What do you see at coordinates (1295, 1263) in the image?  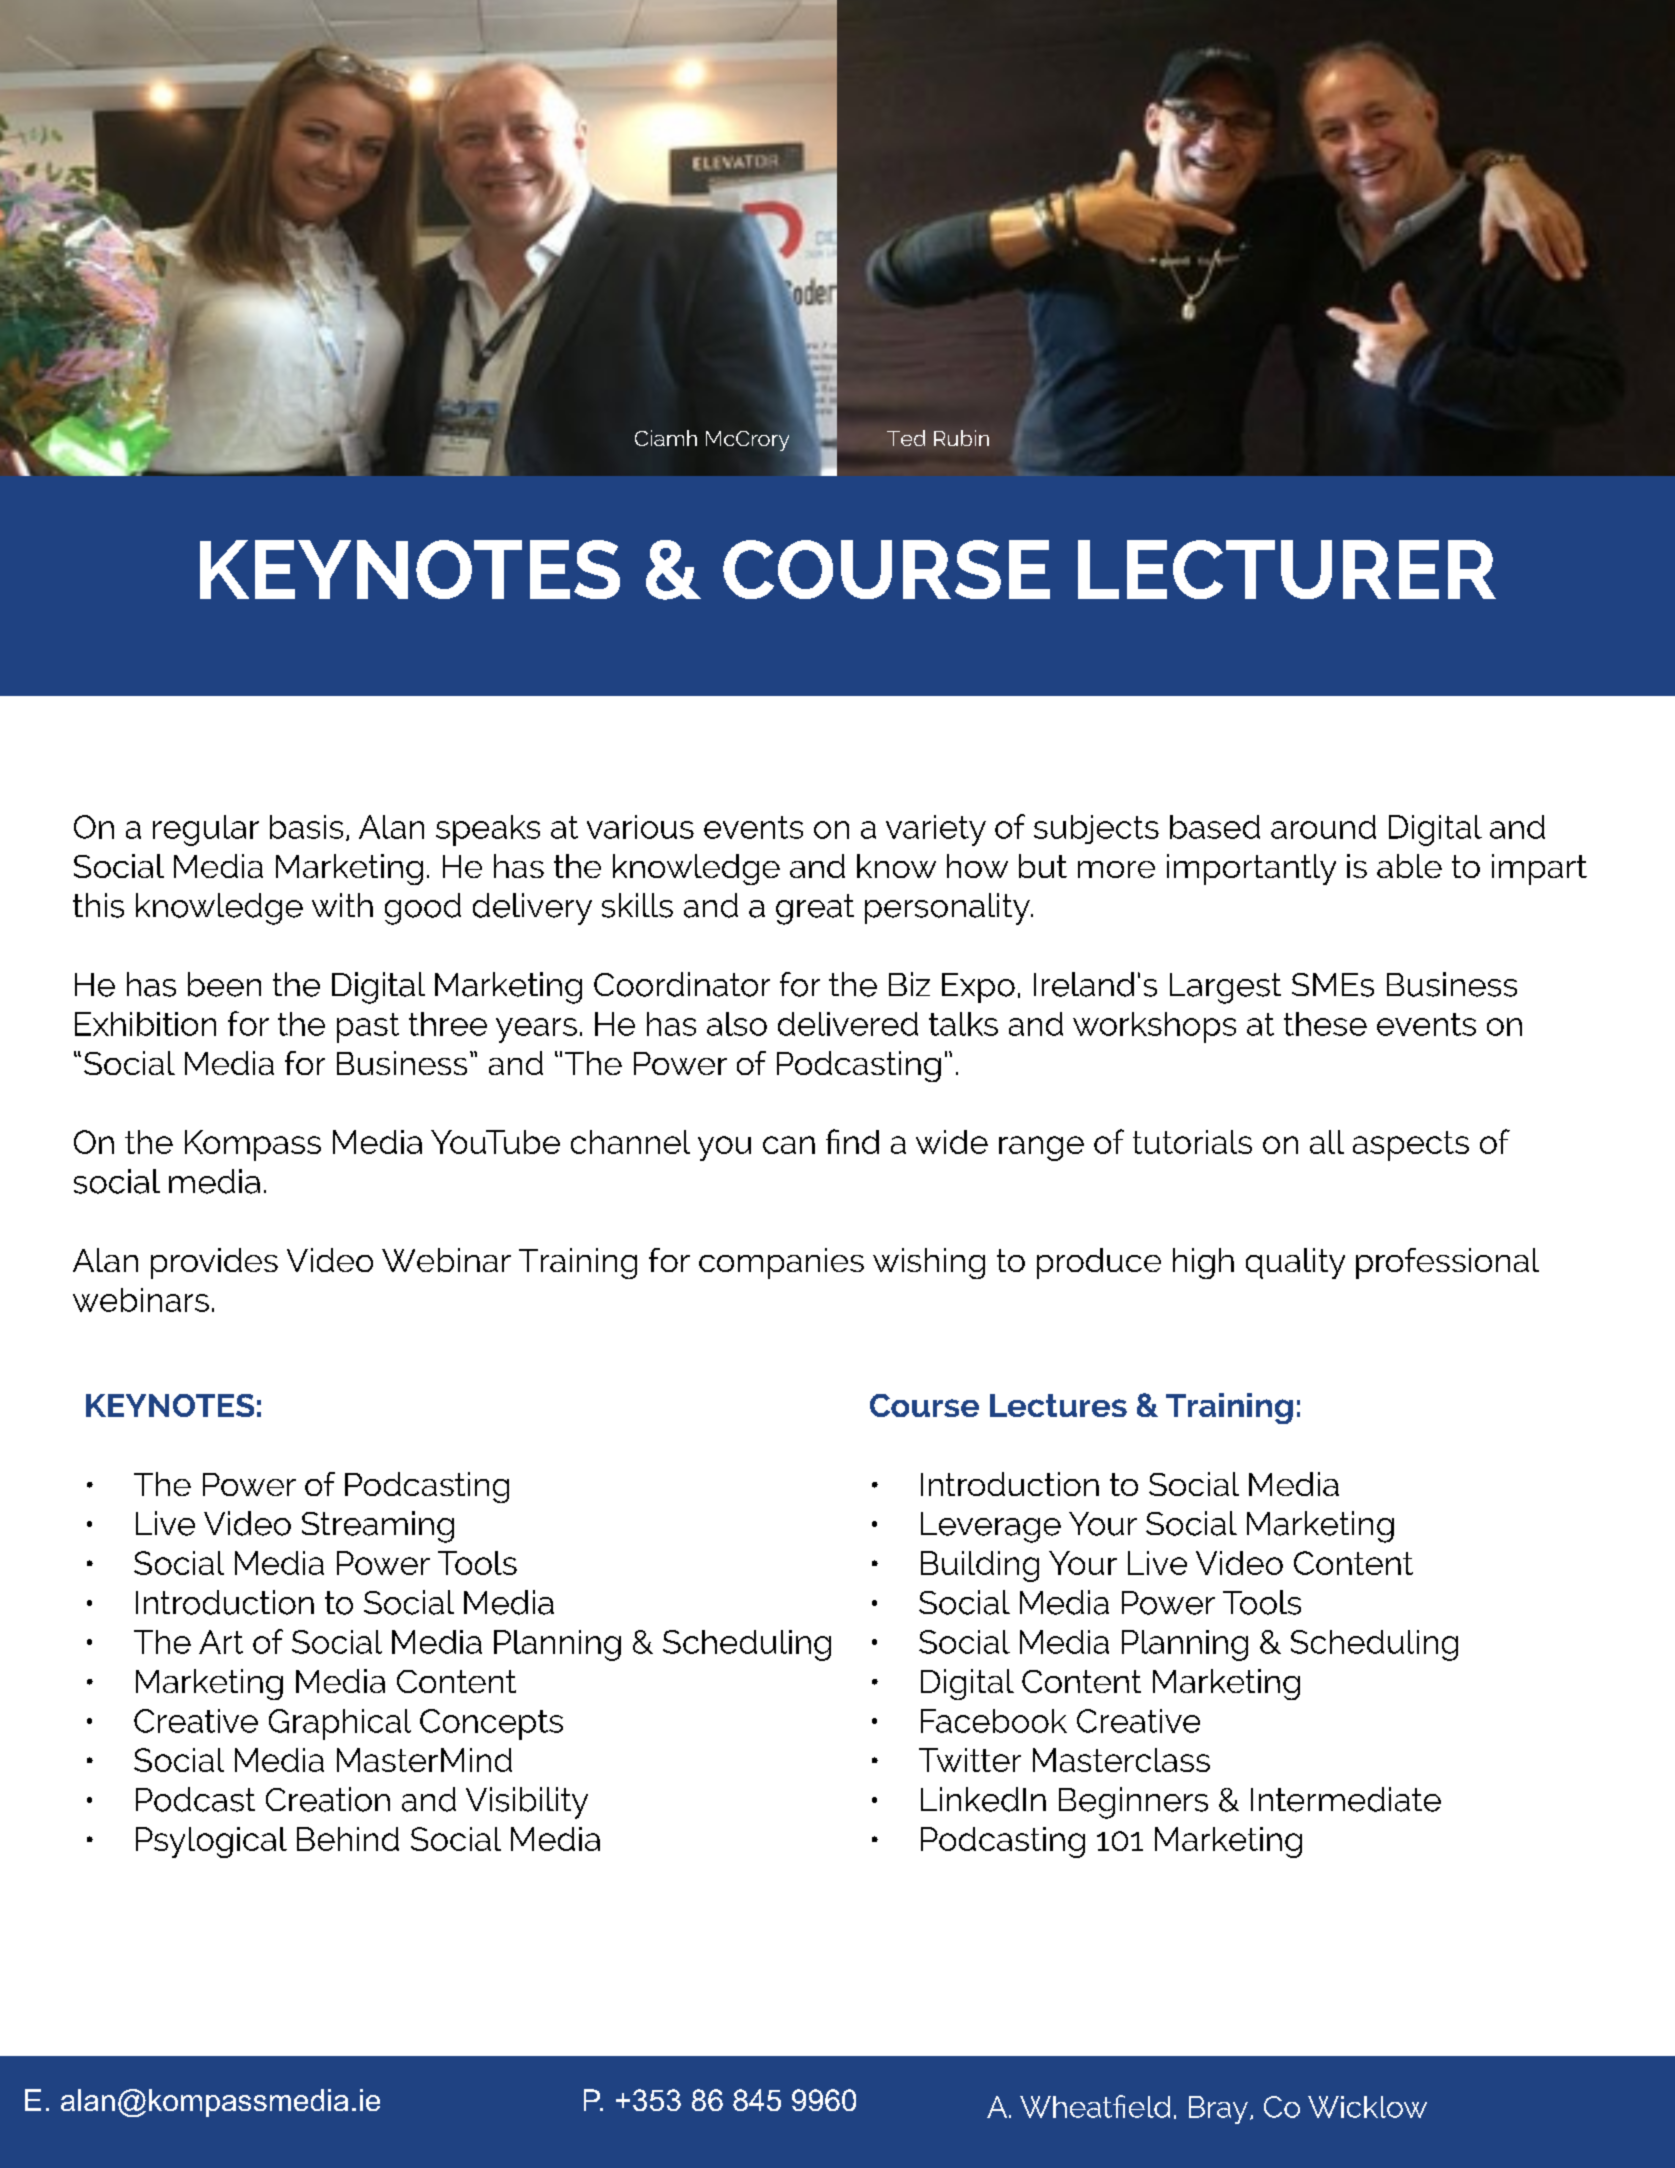 I see `quality` at bounding box center [1295, 1263].
